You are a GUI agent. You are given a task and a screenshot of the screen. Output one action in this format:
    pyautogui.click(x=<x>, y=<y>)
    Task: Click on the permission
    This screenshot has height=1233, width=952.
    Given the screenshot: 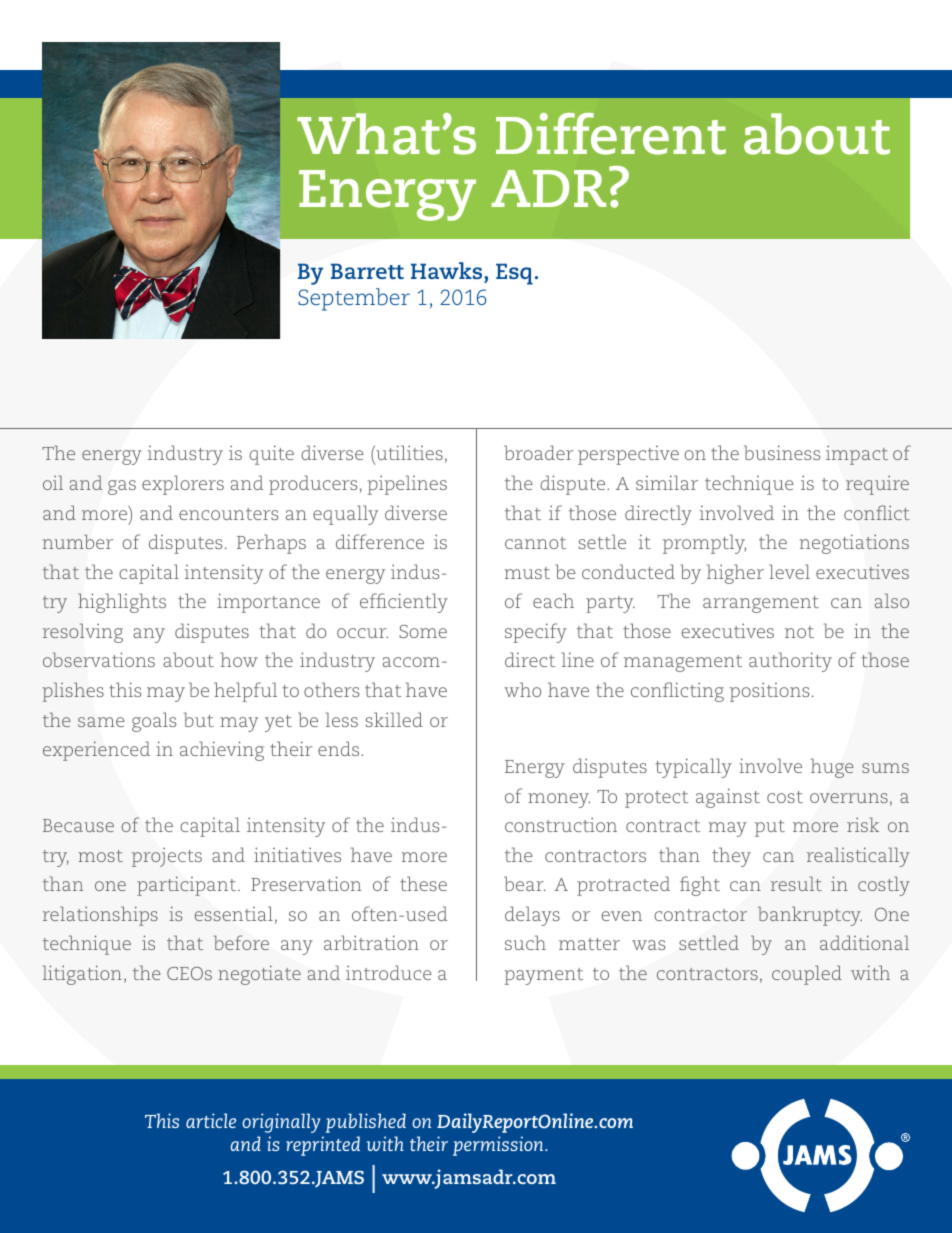 What is the action you would take?
    pyautogui.click(x=499, y=1146)
